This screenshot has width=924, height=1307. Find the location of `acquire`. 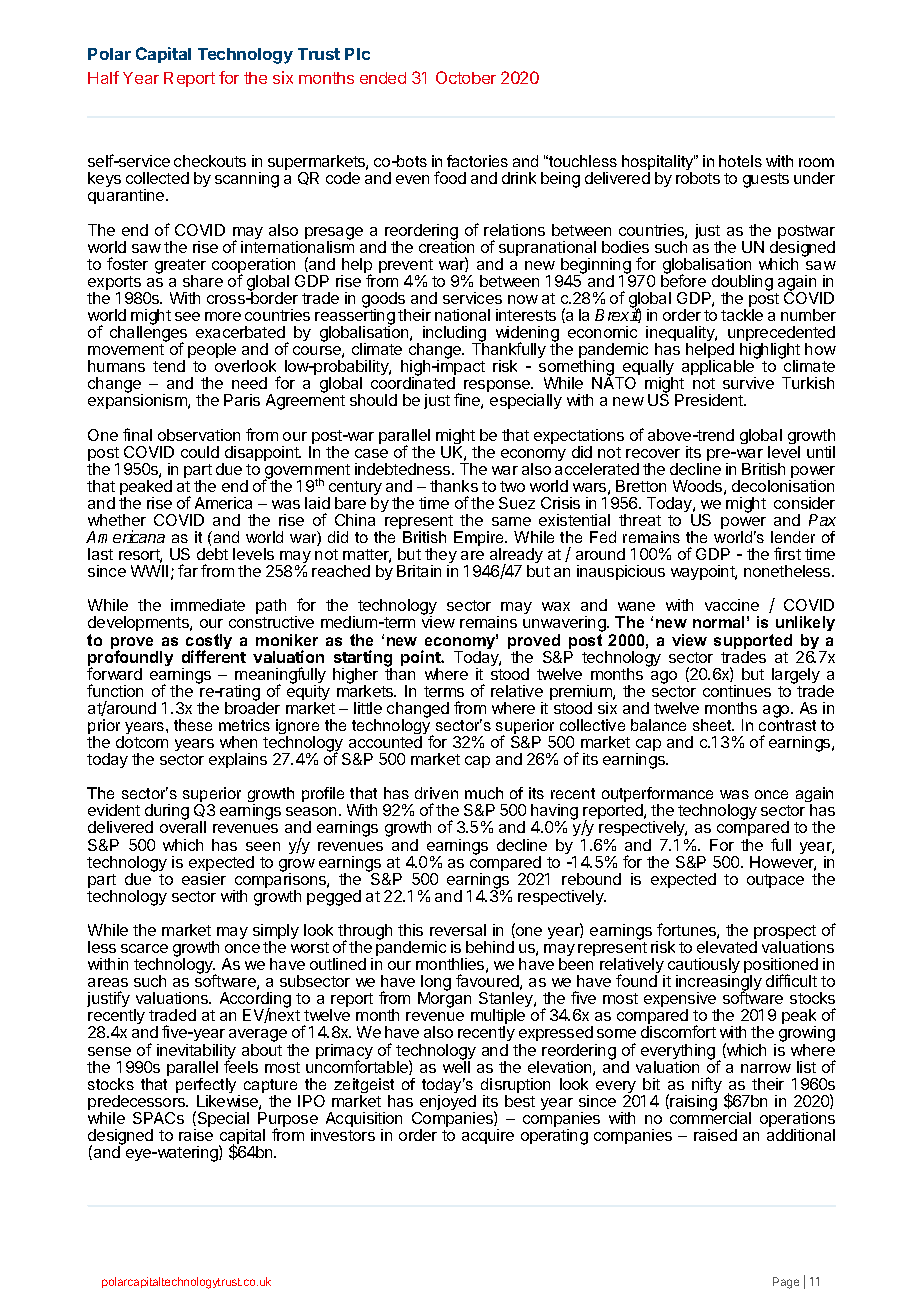

acquire is located at coordinates (488, 1136).
